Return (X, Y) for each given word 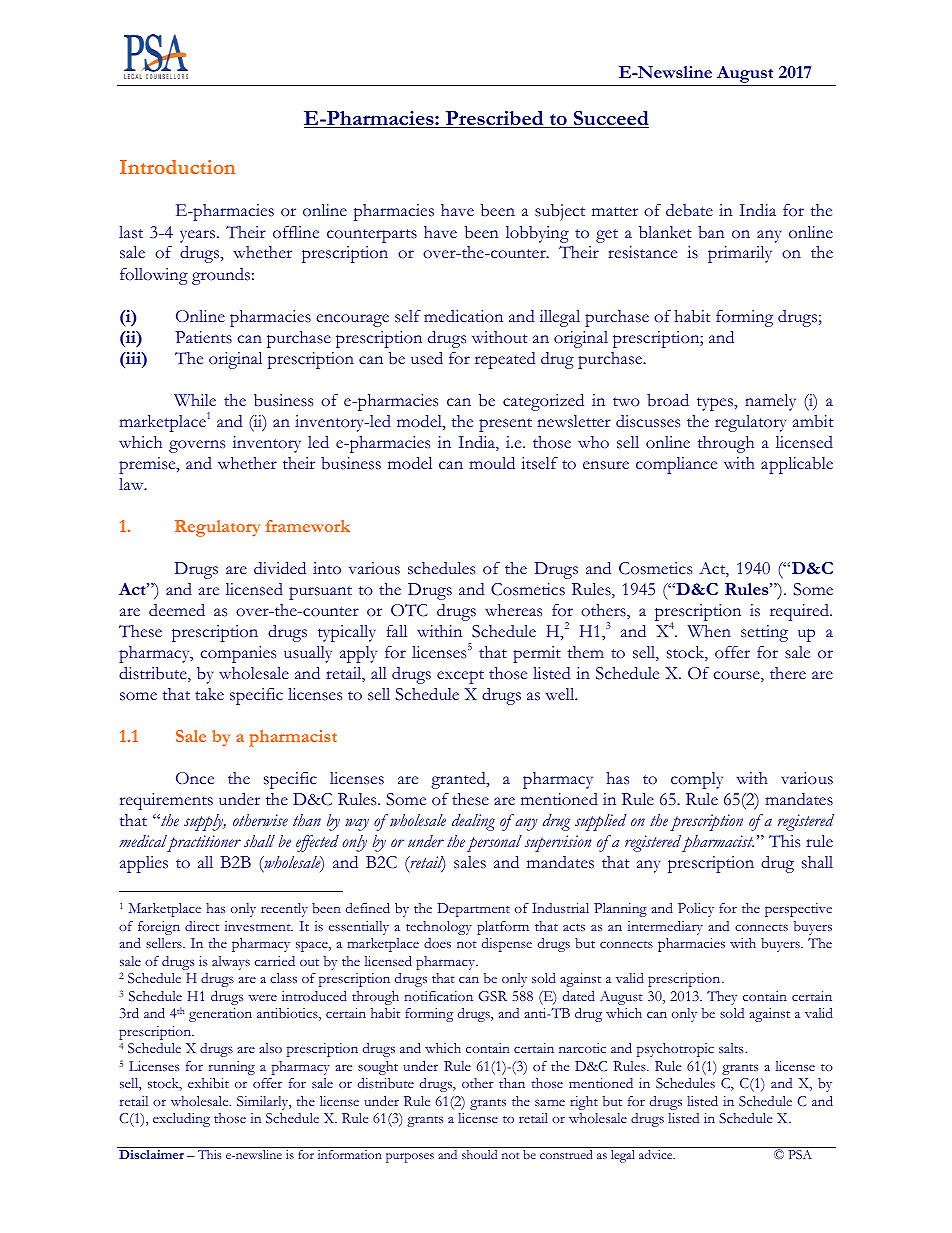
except (460, 677)
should (479, 1154)
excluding (181, 1120)
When (709, 631)
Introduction (177, 167)
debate (689, 210)
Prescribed (495, 119)
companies (238, 654)
